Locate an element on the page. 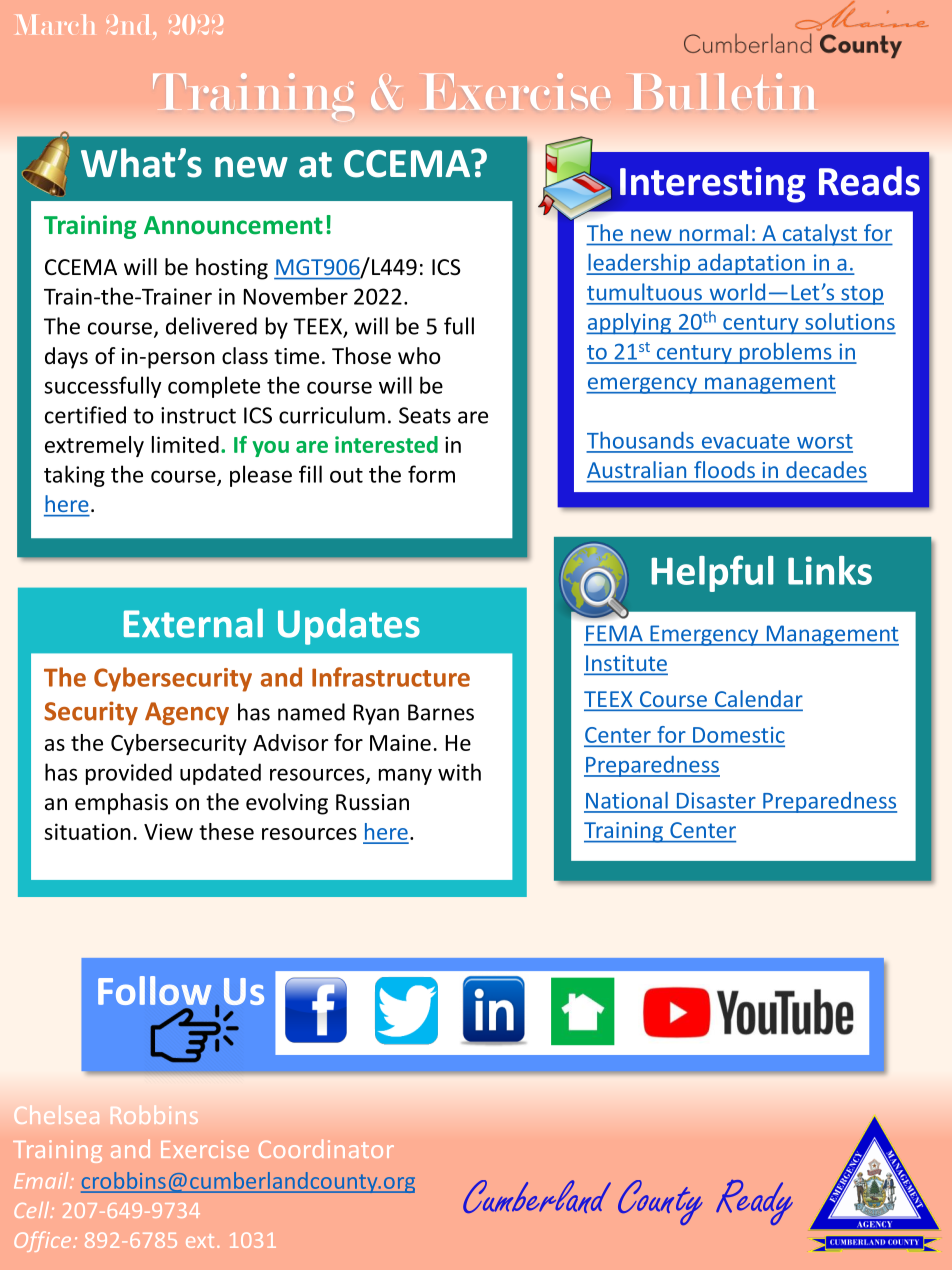 The width and height of the document is (952, 1270). External is located at coordinates (193, 623).
